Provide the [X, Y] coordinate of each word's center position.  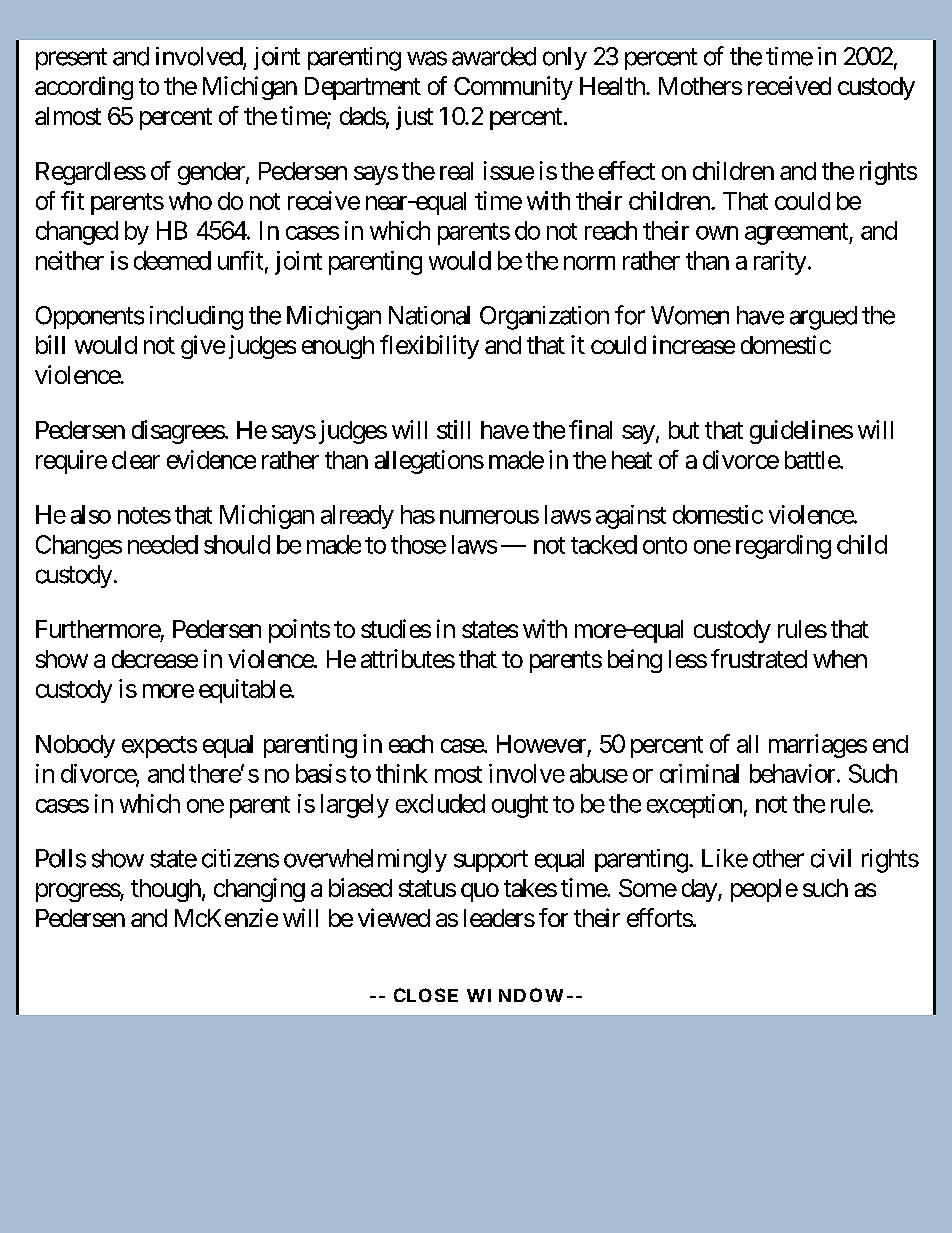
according [84, 88]
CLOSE [426, 995]
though [166, 890]
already [357, 517]
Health [613, 86]
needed [163, 544]
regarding [783, 547]
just [414, 118]
